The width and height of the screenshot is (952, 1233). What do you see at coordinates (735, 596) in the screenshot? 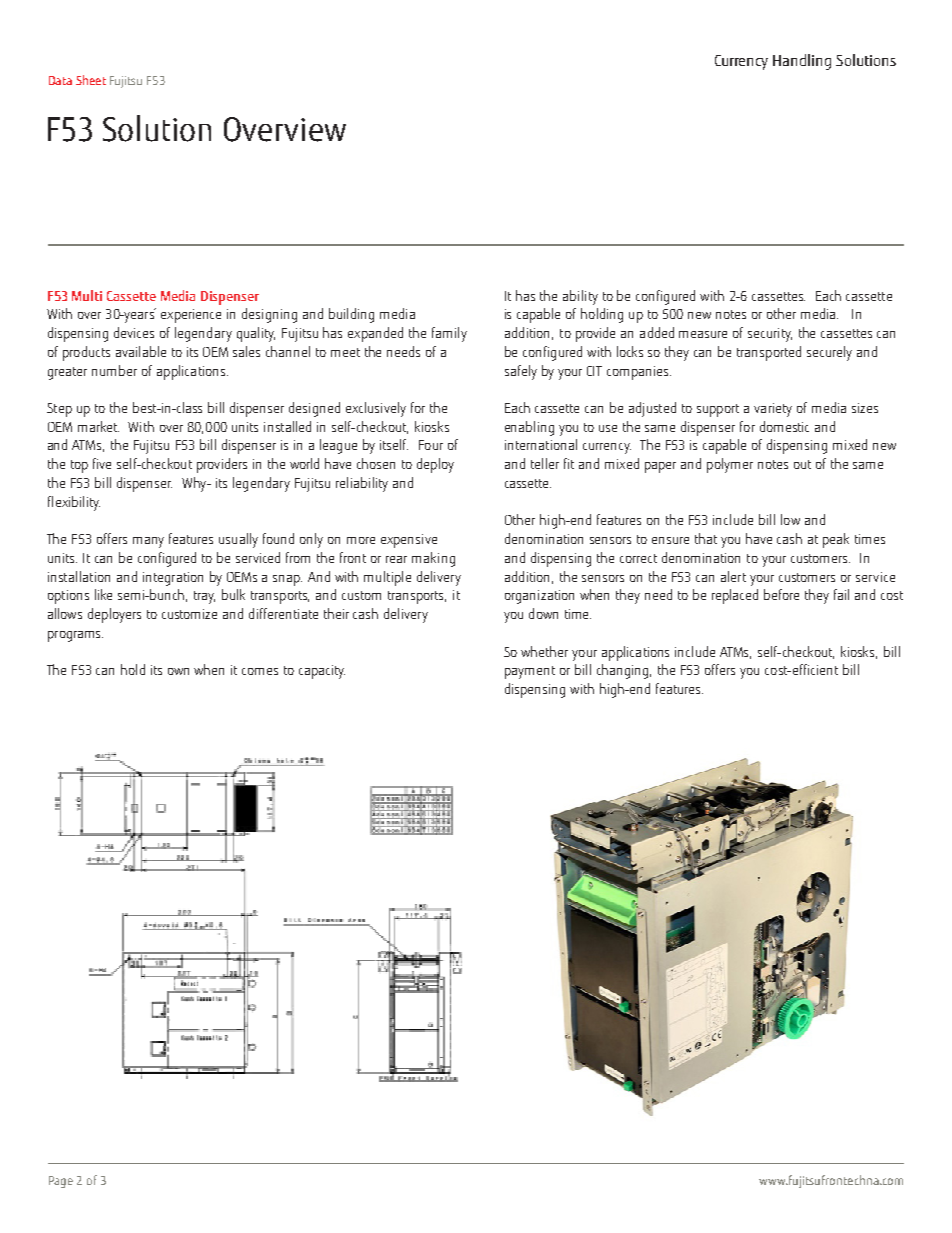
I see `replaced` at bounding box center [735, 596].
